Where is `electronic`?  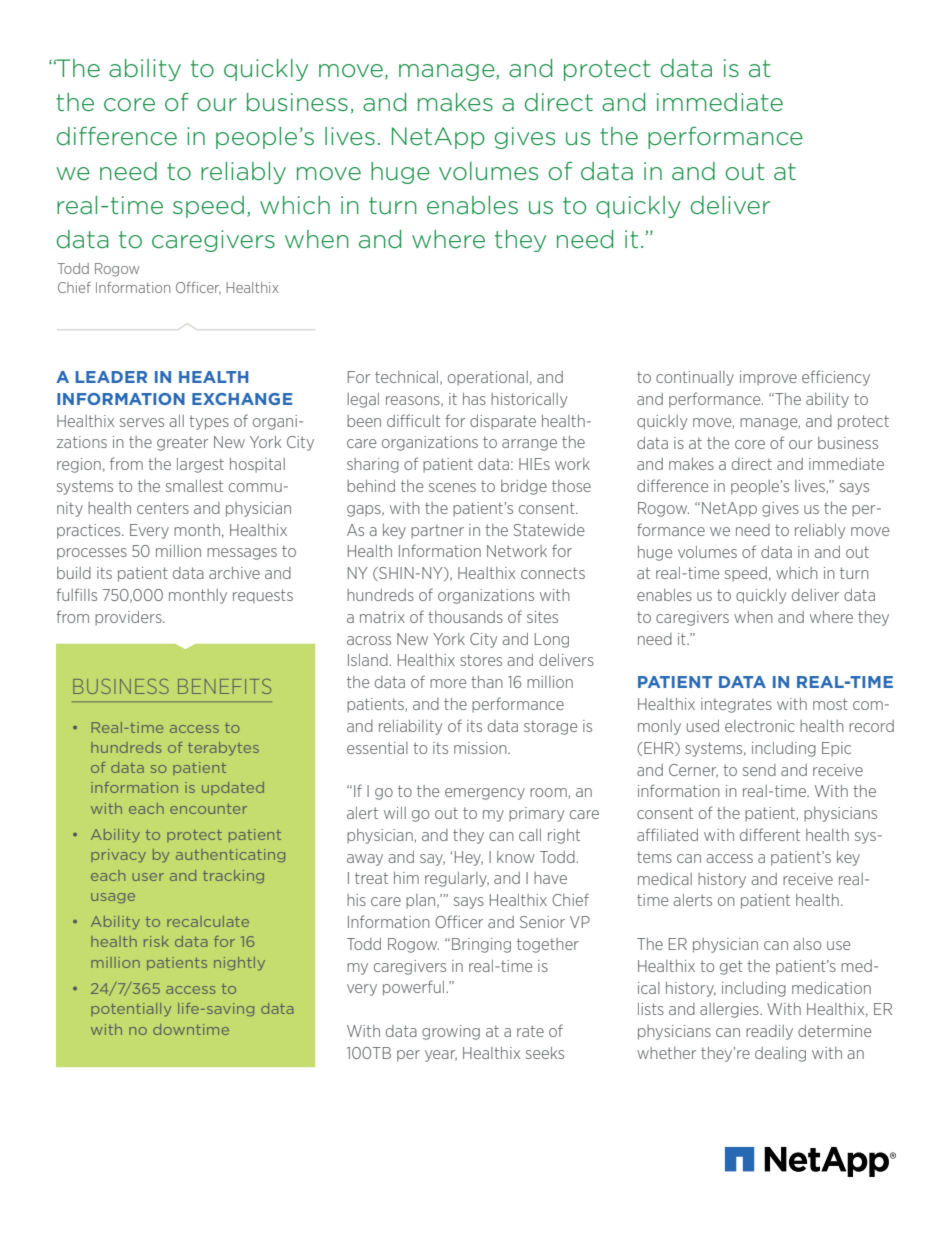 electronic is located at coordinates (759, 726).
